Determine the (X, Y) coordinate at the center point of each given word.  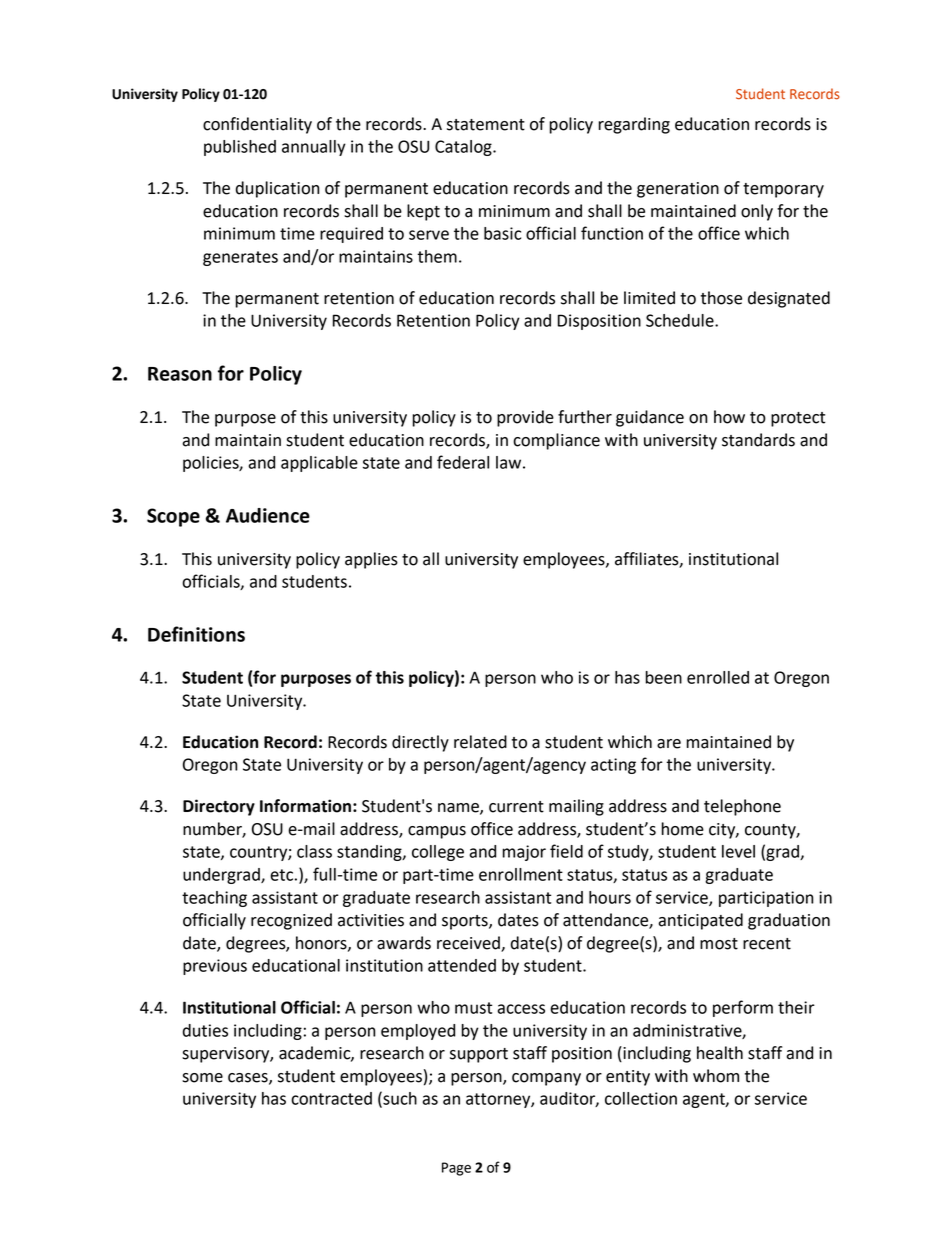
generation (678, 190)
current (516, 807)
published (240, 148)
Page (456, 1169)
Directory (219, 807)
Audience (268, 515)
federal (463, 462)
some (202, 1078)
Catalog (464, 148)
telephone (742, 807)
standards (758, 440)
